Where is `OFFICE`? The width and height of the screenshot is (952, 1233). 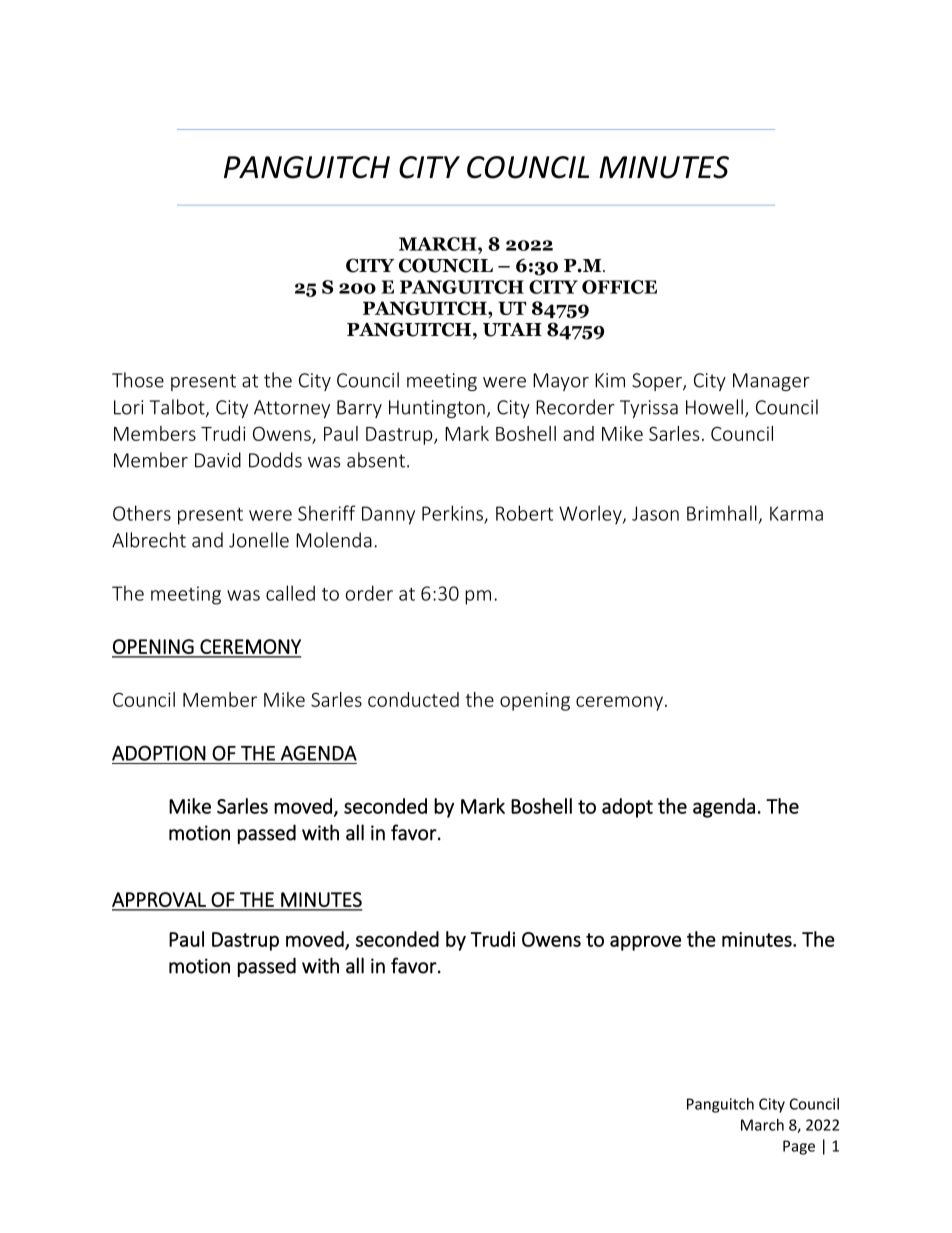
OFFICE is located at coordinates (619, 287).
